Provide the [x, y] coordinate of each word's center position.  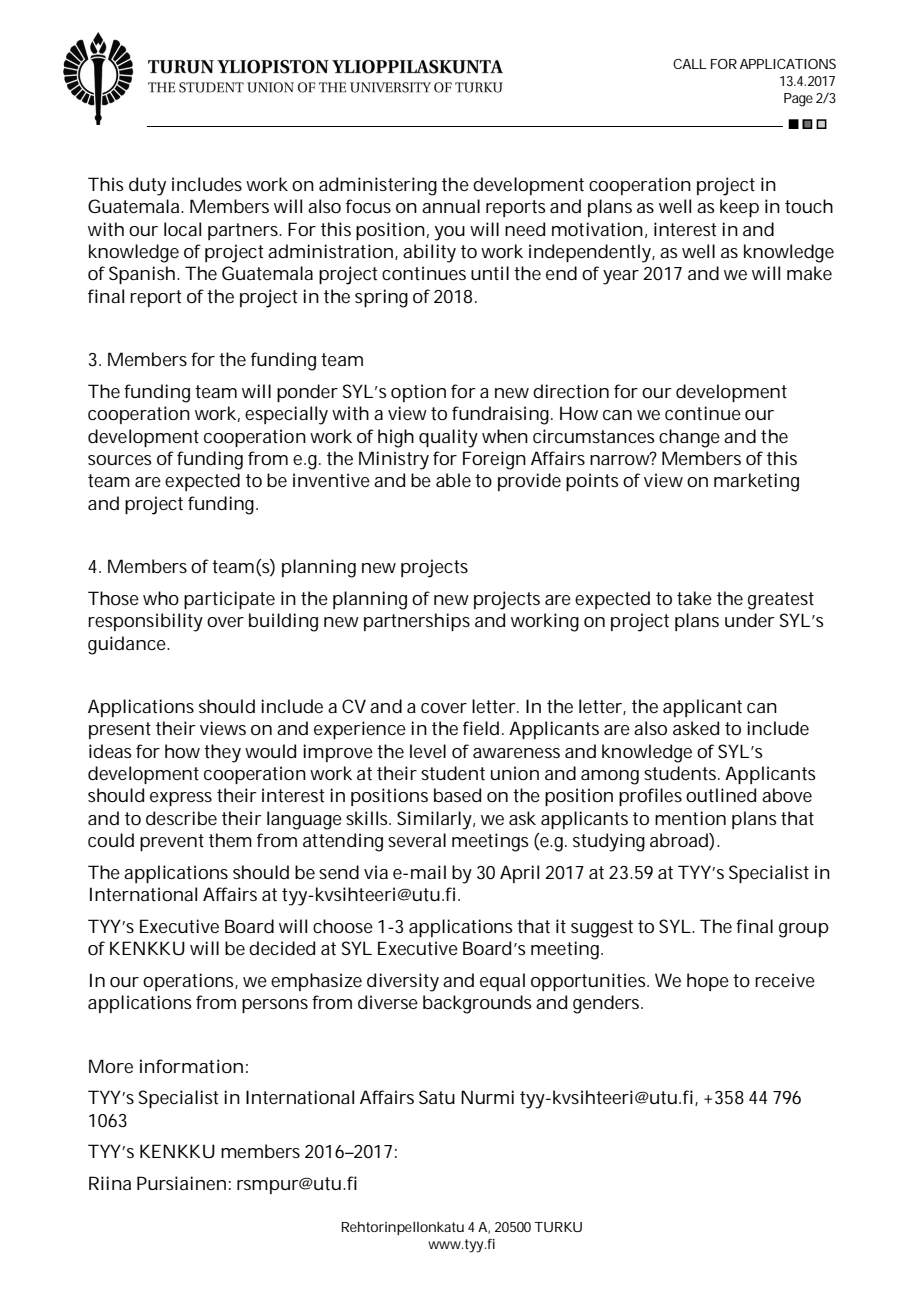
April [519, 874]
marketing [756, 482]
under [750, 620]
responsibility [145, 622]
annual [451, 206]
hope [708, 982]
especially [286, 415]
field [483, 728]
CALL [690, 64]
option [418, 393]
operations [190, 982]
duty [147, 186]
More [111, 1066]
